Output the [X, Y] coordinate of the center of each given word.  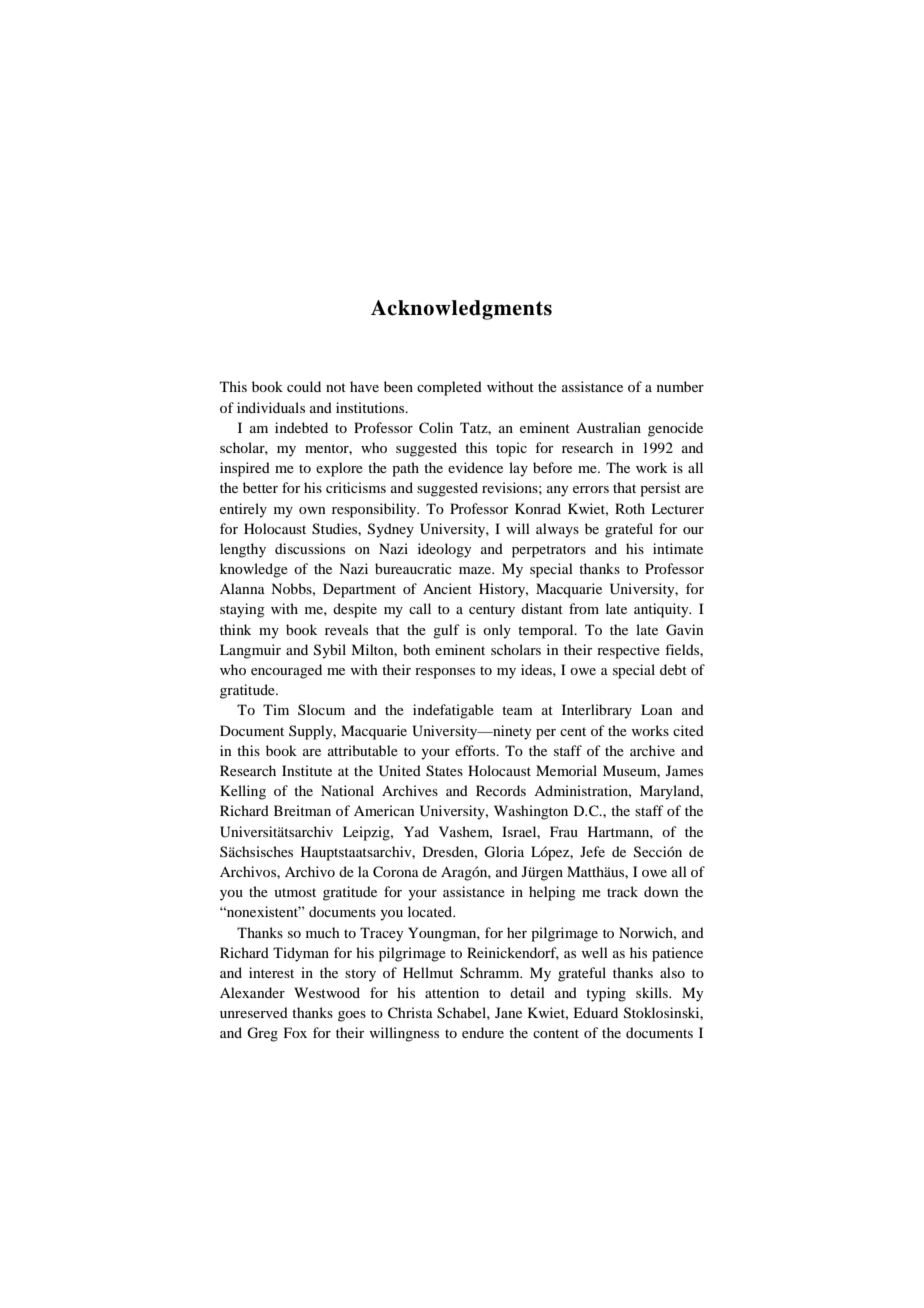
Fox [295, 1032]
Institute [307, 770]
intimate [678, 548]
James [684, 770]
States [444, 771]
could [304, 386]
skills [653, 992]
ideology [444, 550]
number [680, 386]
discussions [310, 548]
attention [452, 992]
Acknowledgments [461, 310]
